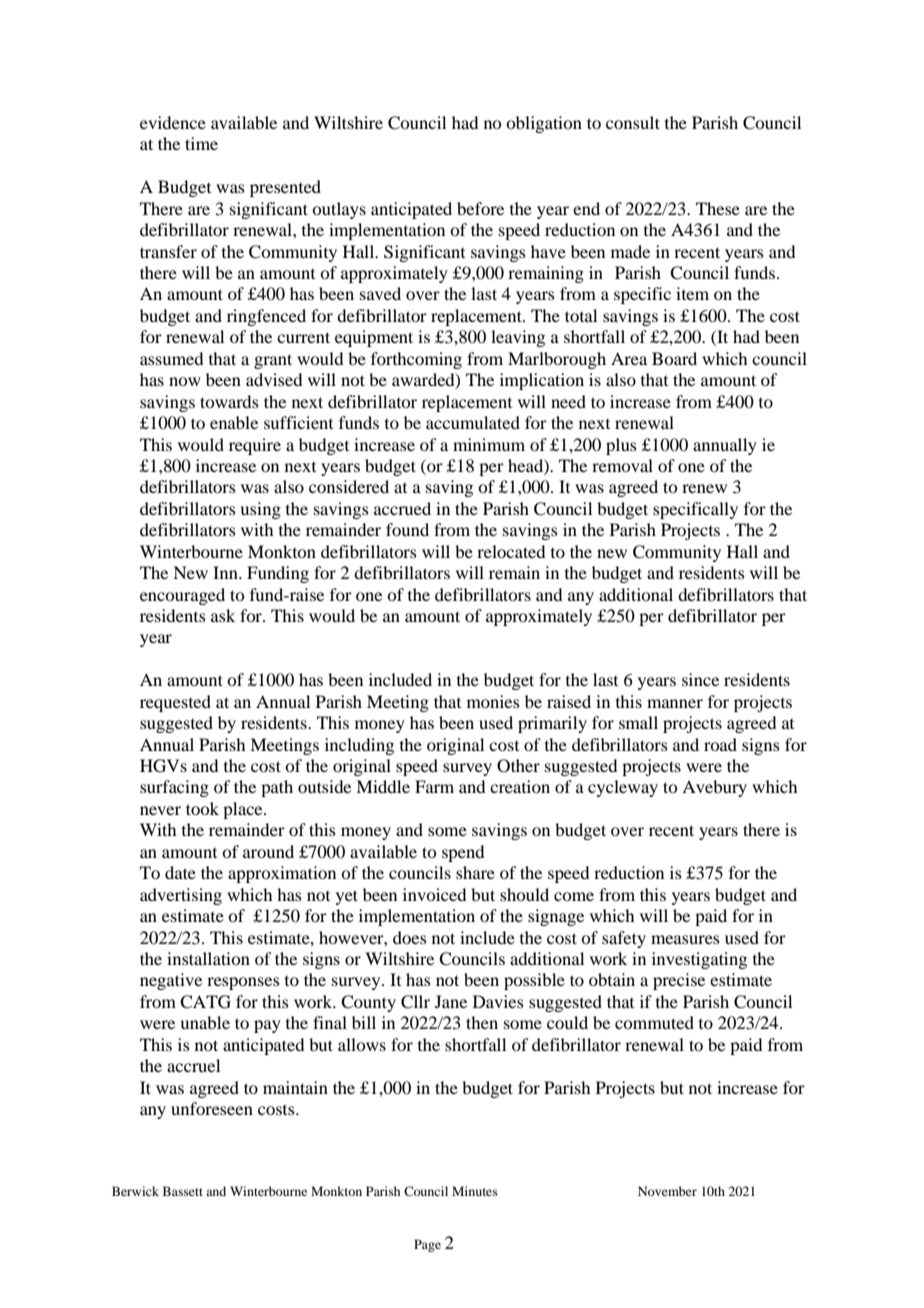 Image resolution: width=924 pixels, height=1308 pixels. I want to click on Bassett, so click(183, 1191).
